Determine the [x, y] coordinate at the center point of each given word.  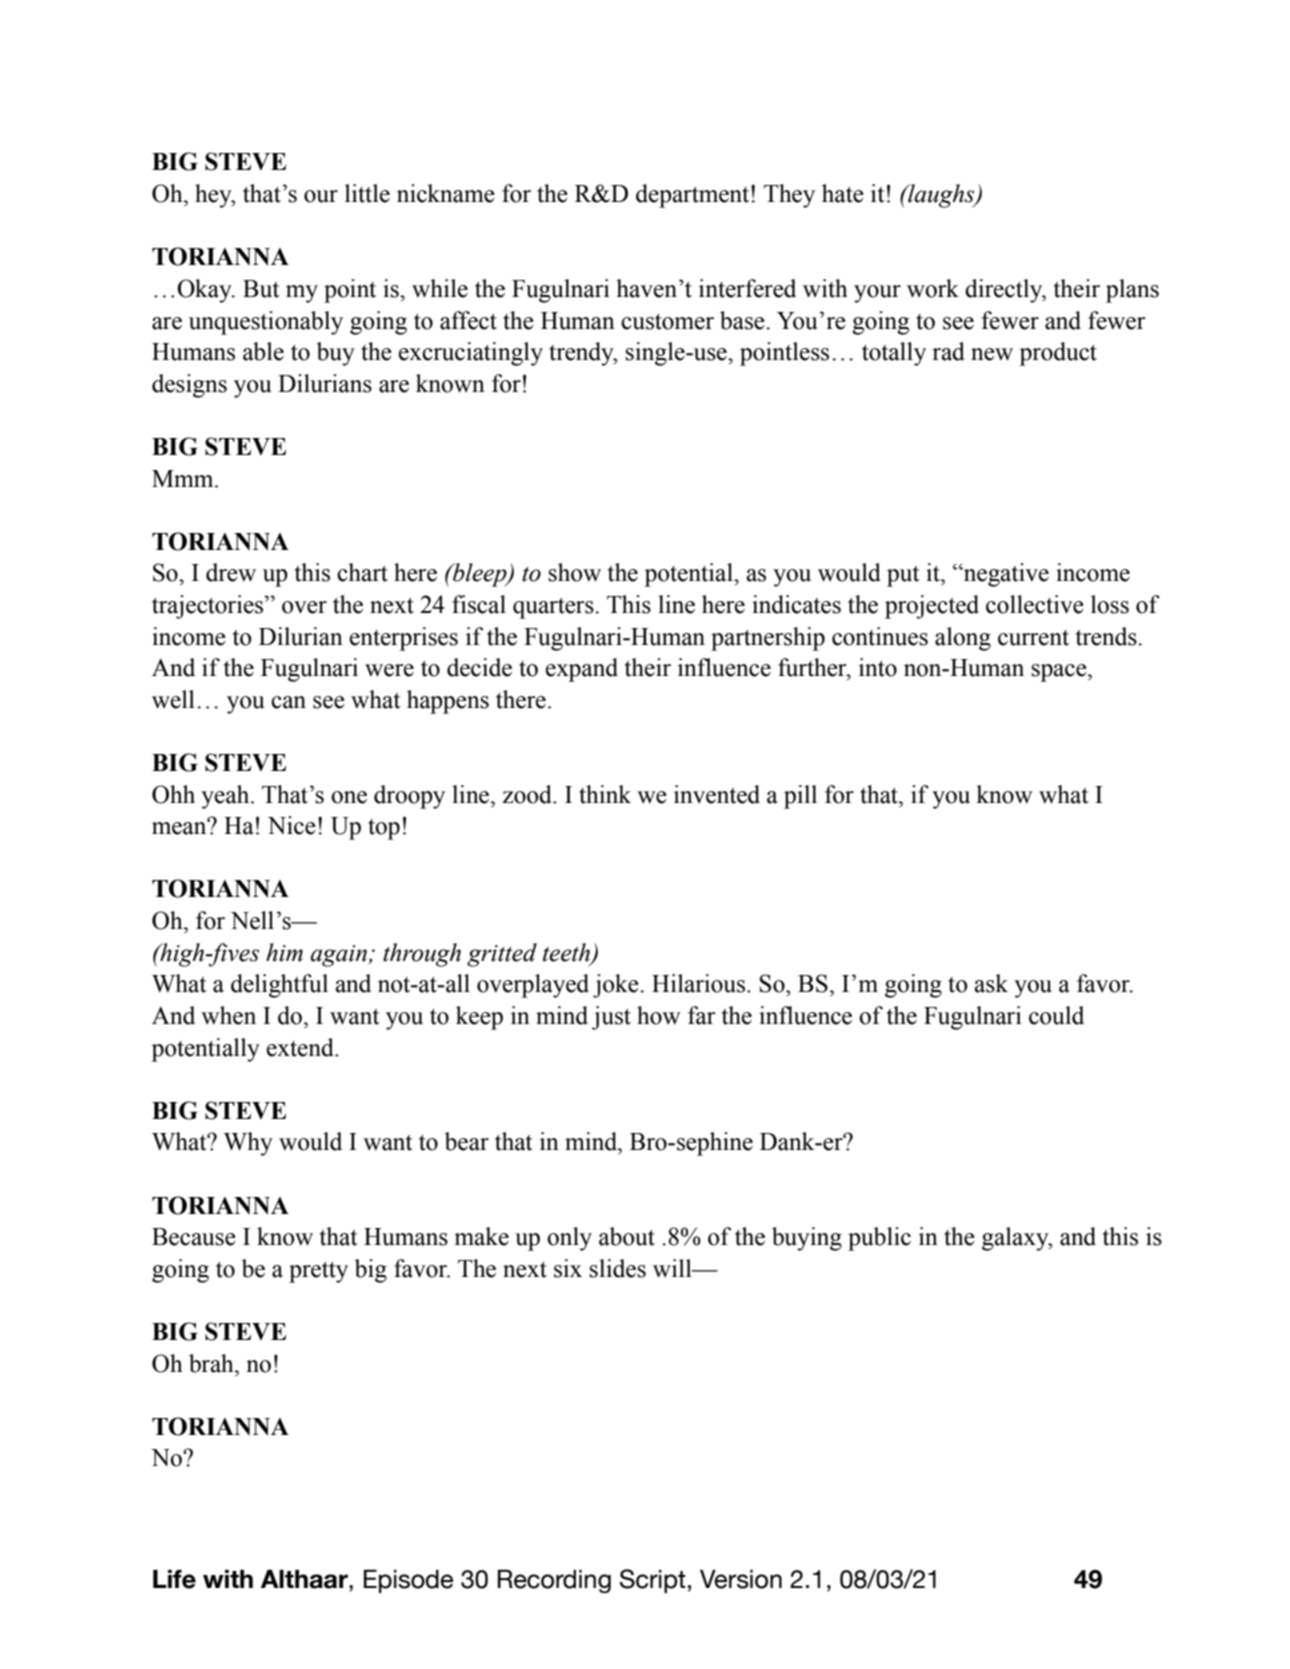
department [694, 196]
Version [741, 1579]
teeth [568, 953]
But [261, 289]
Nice [292, 825]
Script [653, 1581]
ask [991, 983]
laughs [941, 196]
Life [174, 1579]
